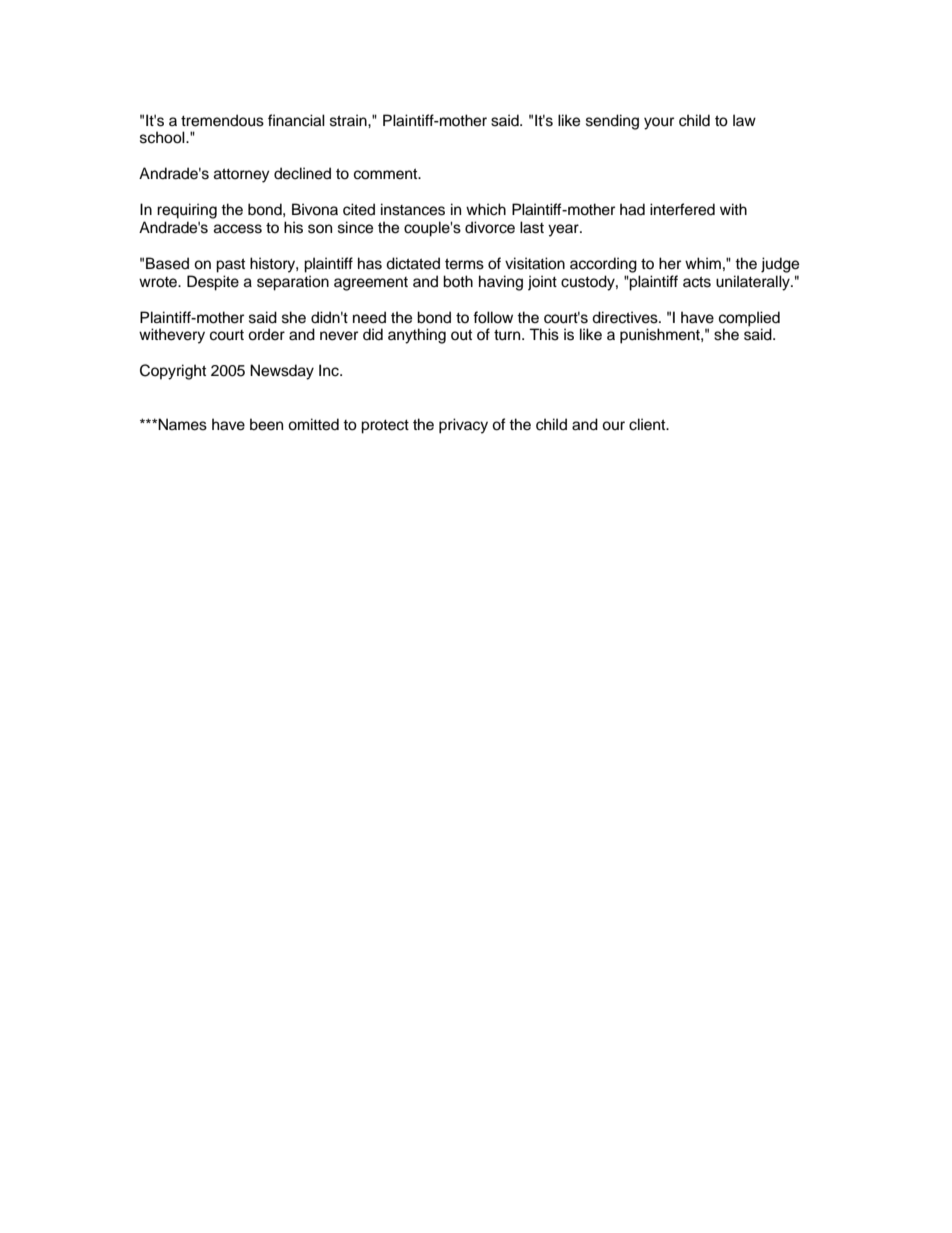 This screenshot has width=952, height=1233. Describe the element at coordinates (659, 123) in the screenshot. I see `your` at that location.
